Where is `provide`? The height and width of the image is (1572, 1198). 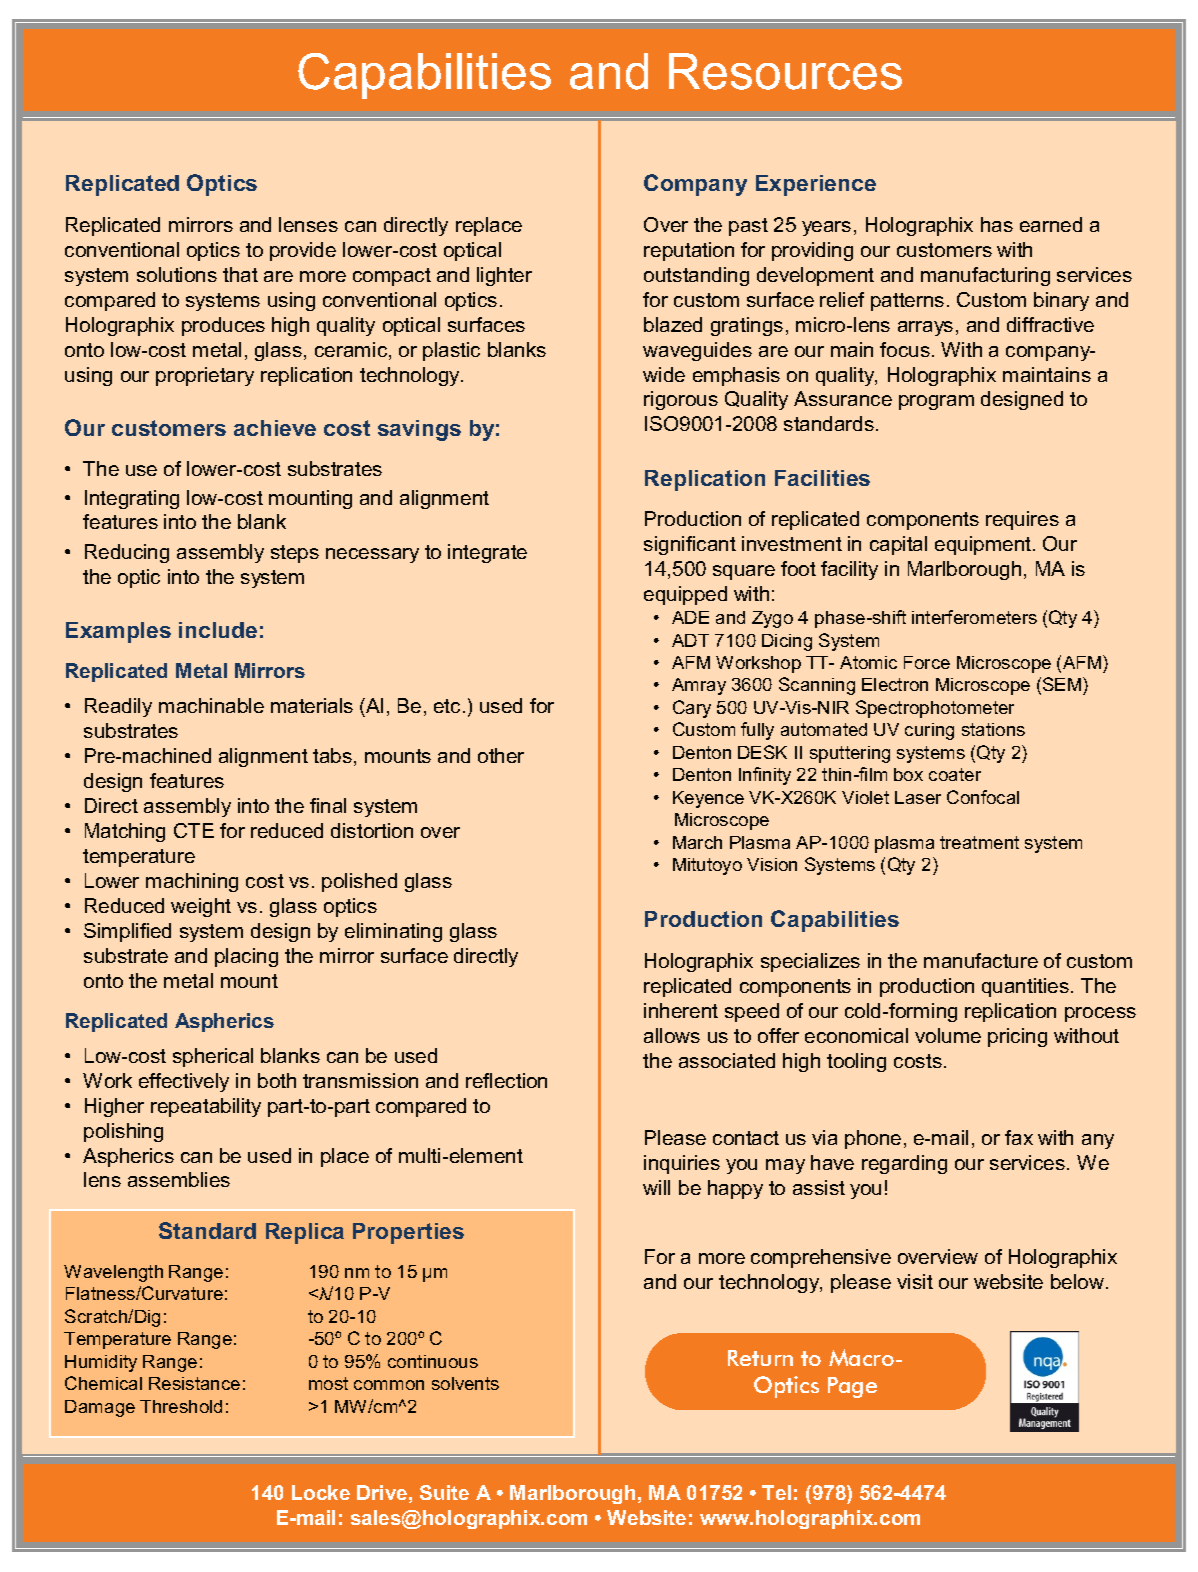 provide is located at coordinates (303, 251).
